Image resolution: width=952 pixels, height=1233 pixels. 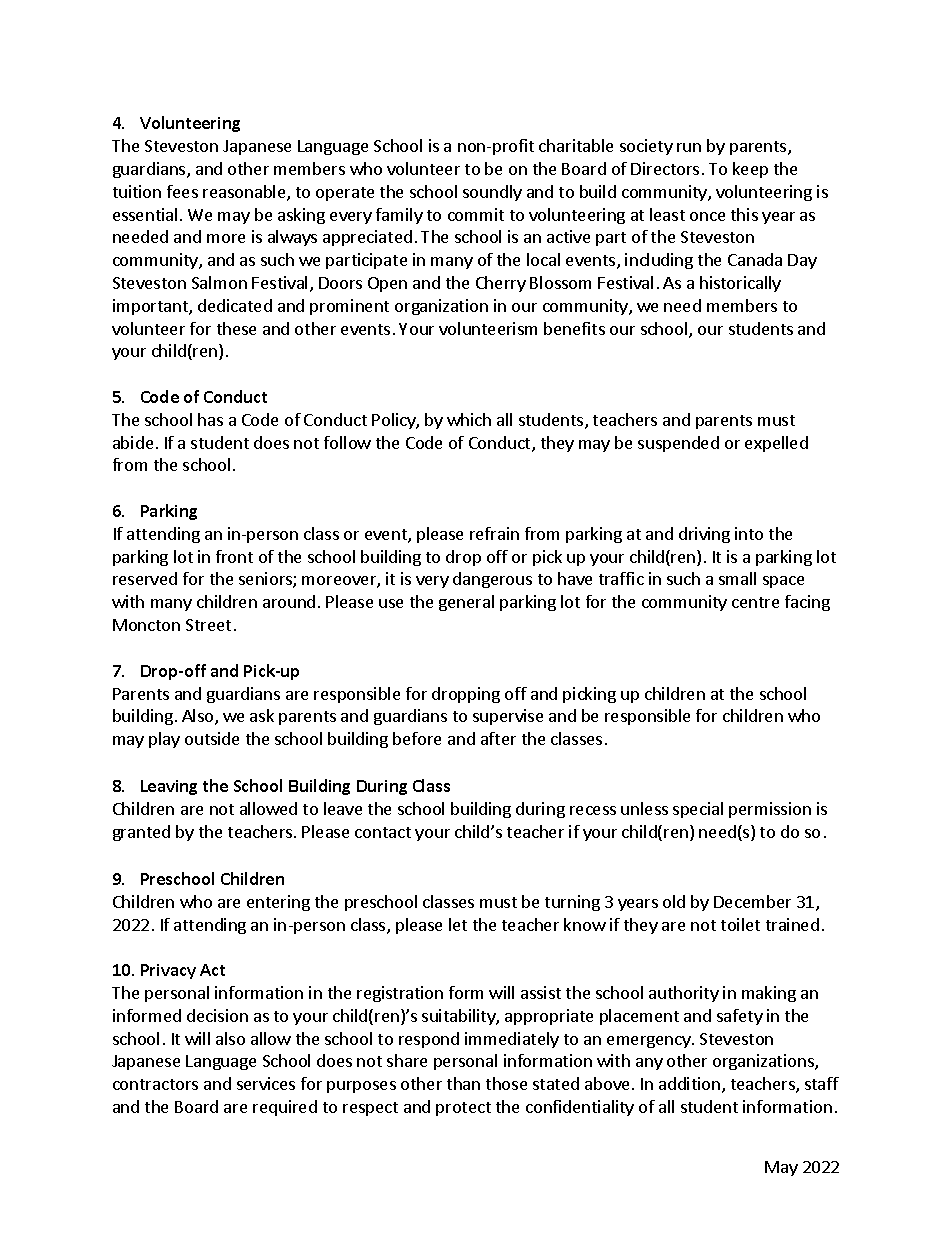 I want to click on soundly, so click(x=492, y=193).
